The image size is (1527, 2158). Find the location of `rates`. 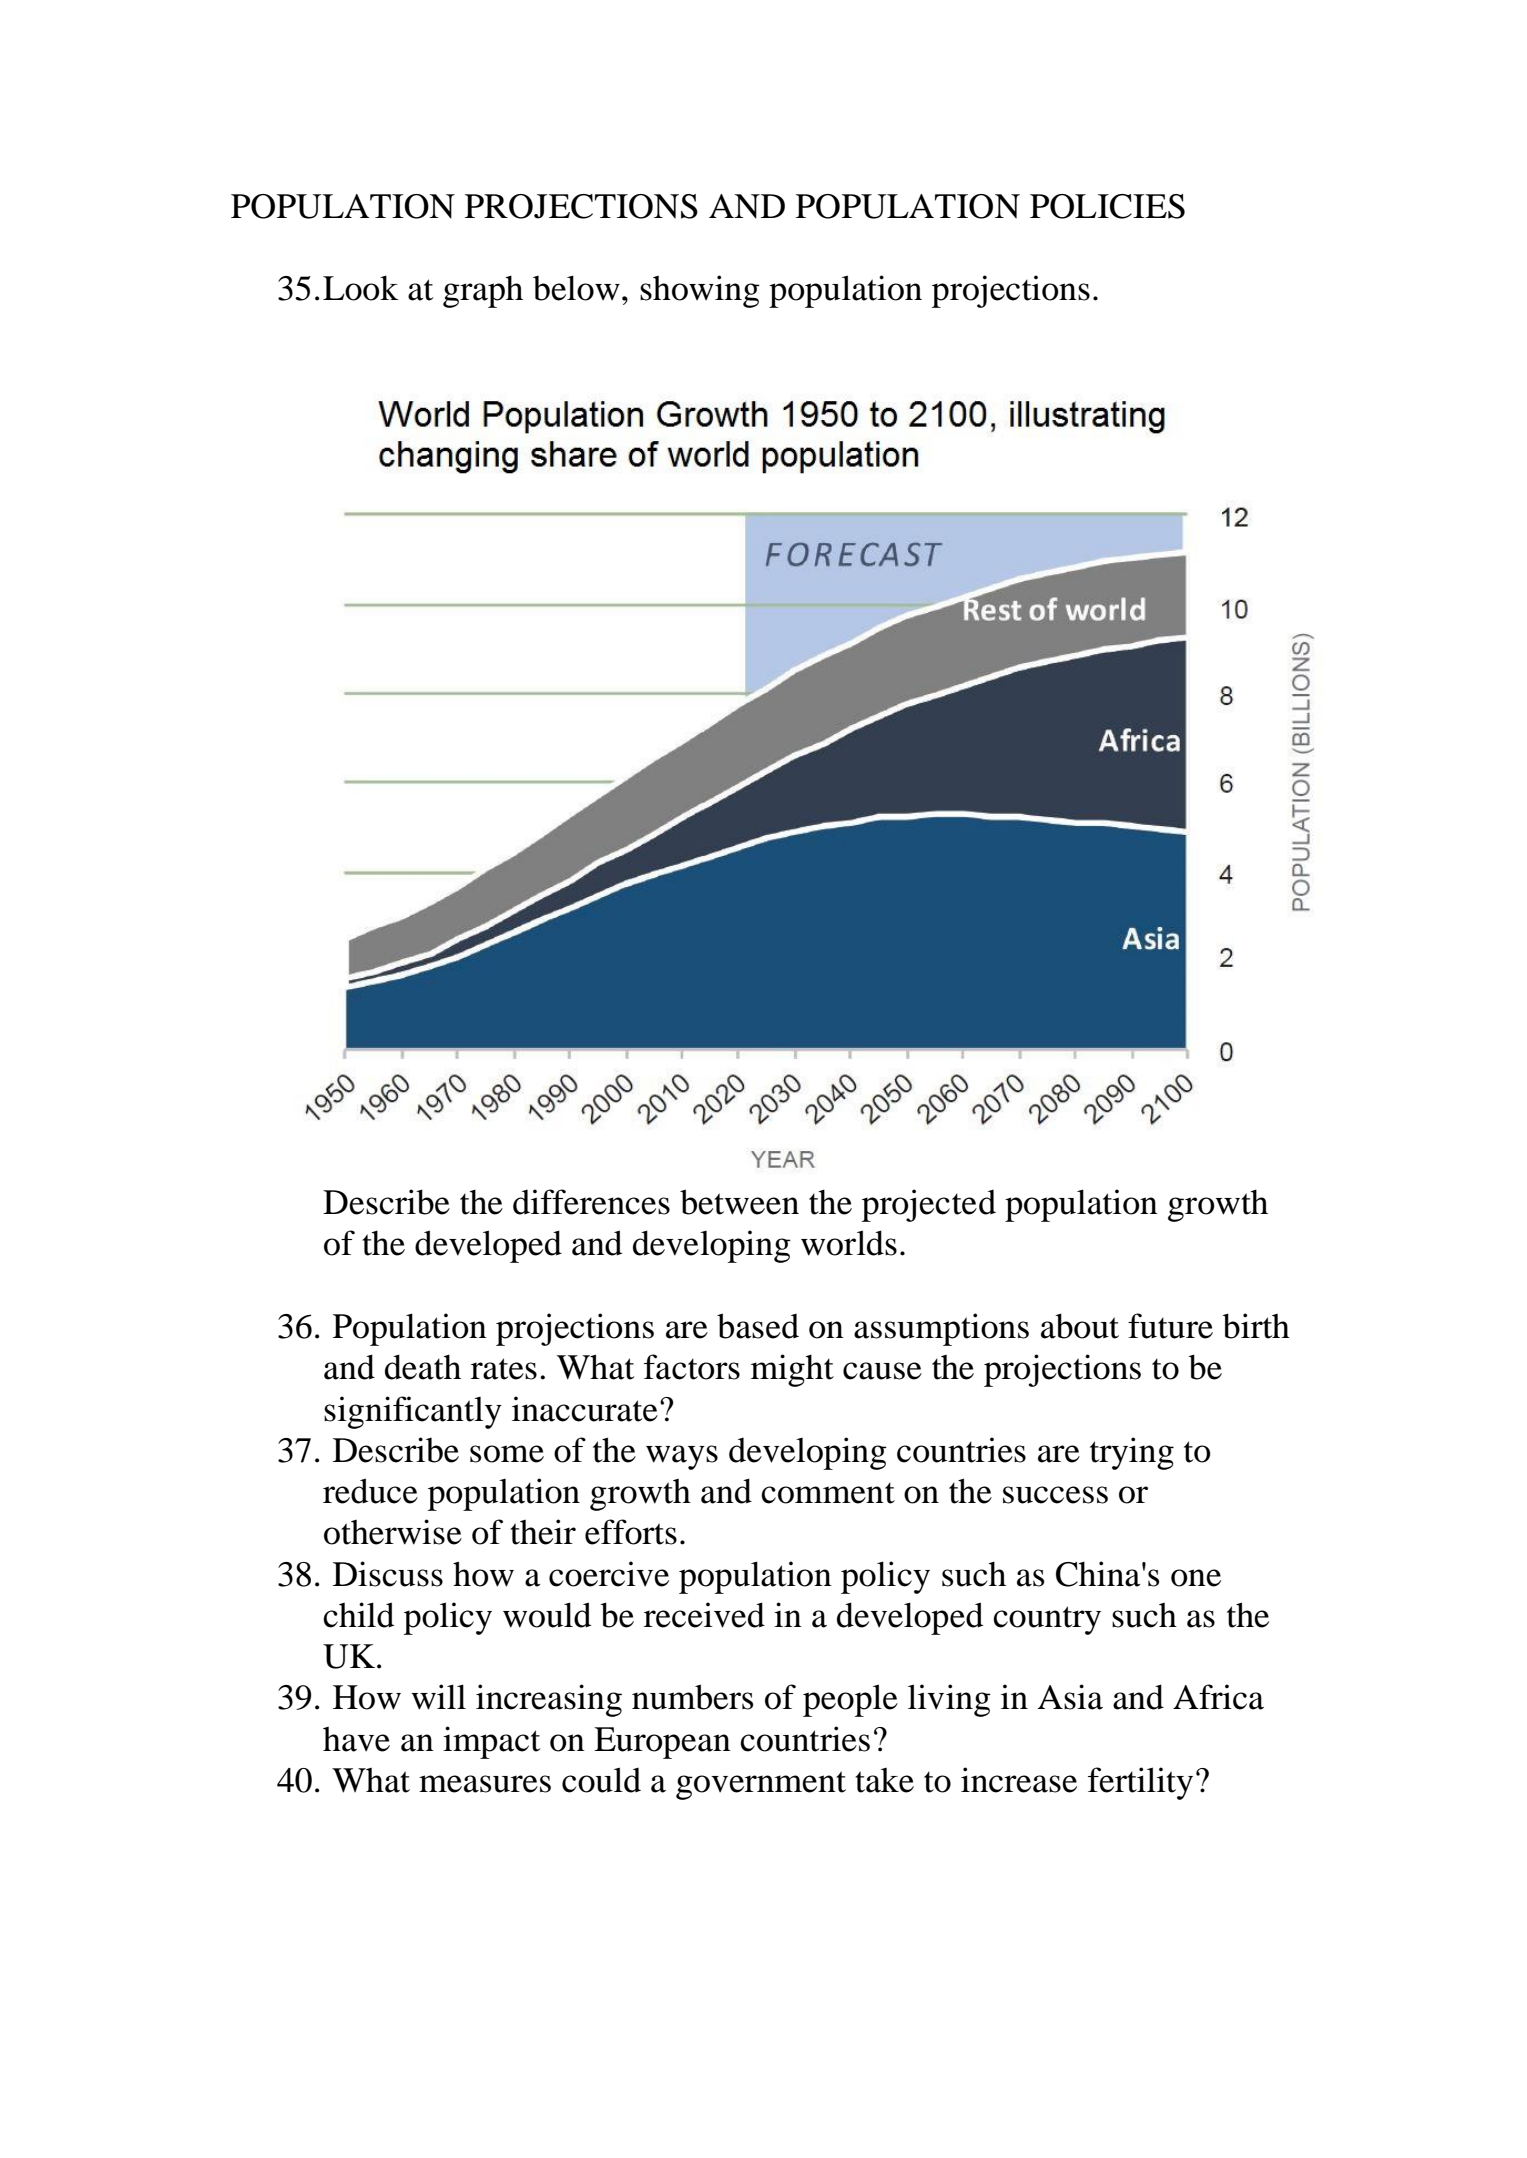

rates is located at coordinates (504, 1369).
